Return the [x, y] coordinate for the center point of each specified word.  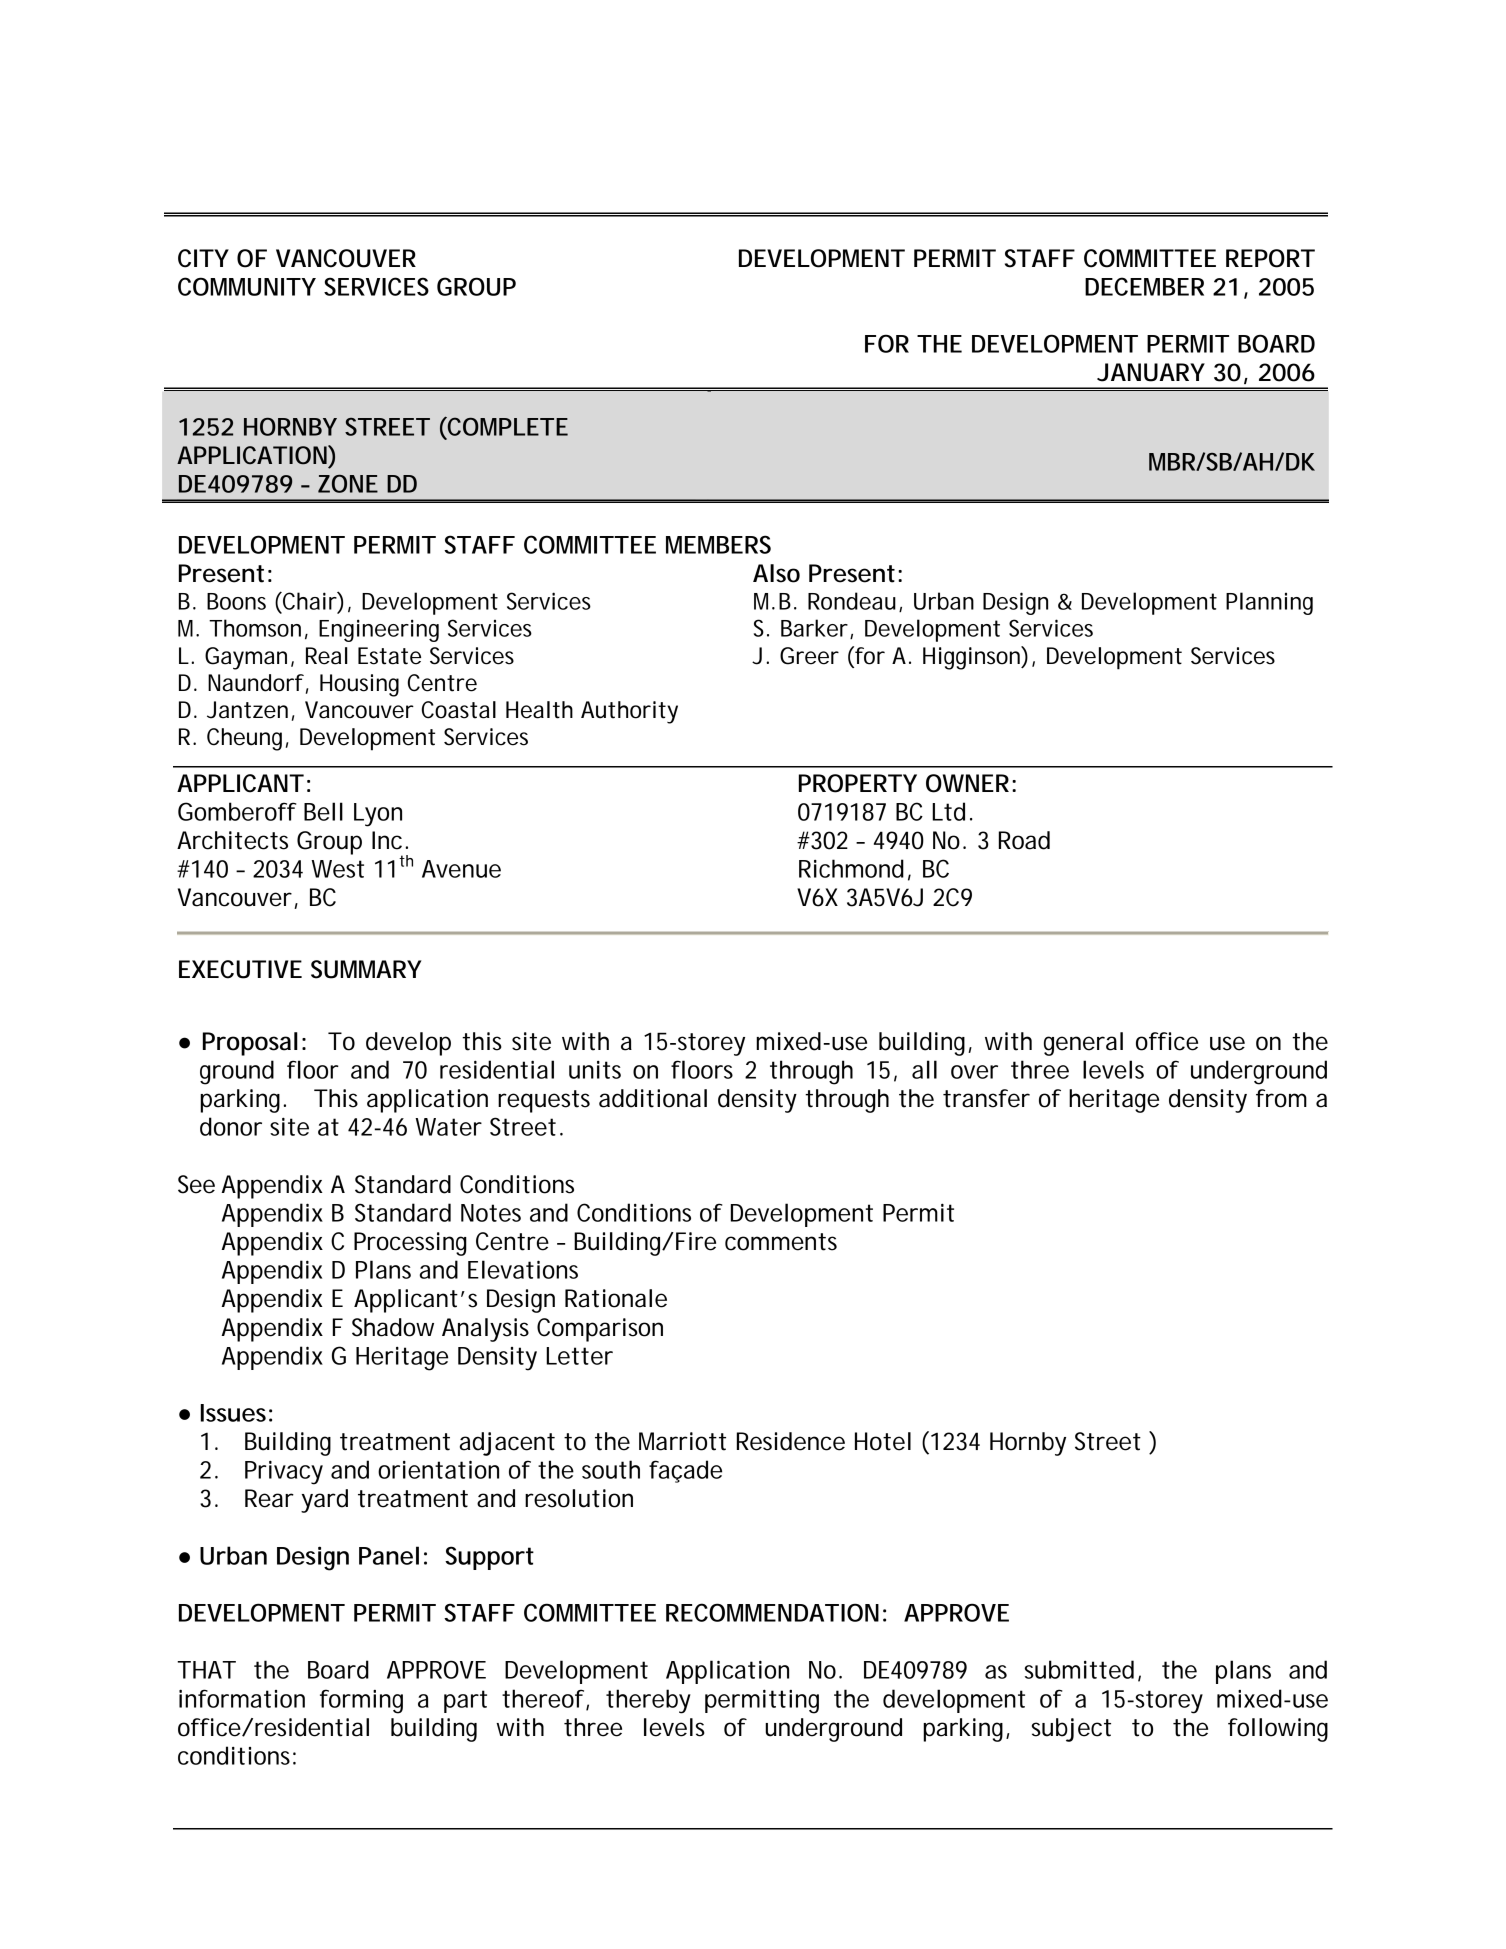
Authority [629, 712]
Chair [309, 601]
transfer [986, 1098]
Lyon [378, 815]
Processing [410, 1244]
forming [361, 1701]
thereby [648, 1701]
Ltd [948, 811]
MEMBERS [718, 544]
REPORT [1269, 258]
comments [781, 1242]
